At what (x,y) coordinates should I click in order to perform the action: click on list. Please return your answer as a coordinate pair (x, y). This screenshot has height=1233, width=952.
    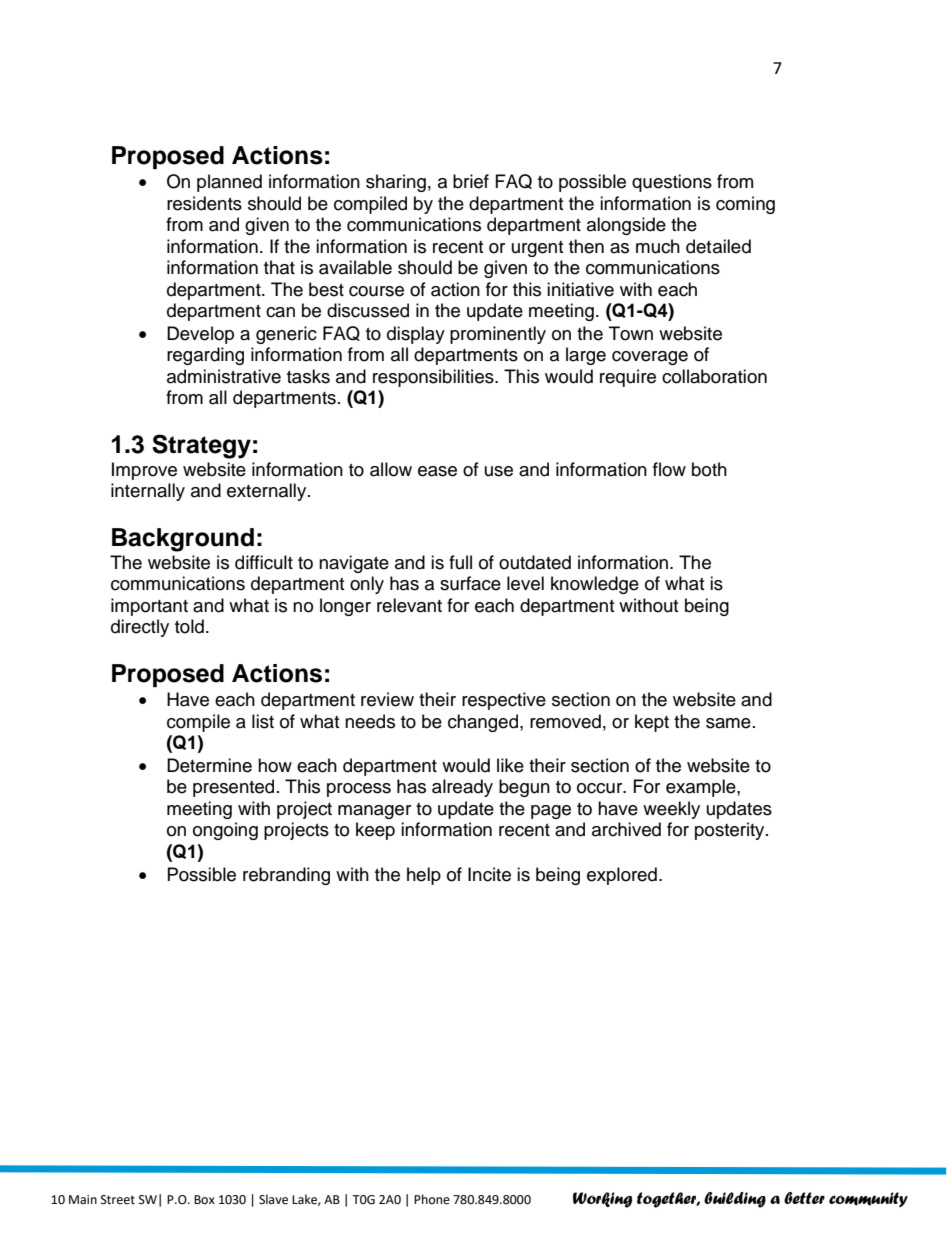
    Looking at the image, I should click on (263, 721).
